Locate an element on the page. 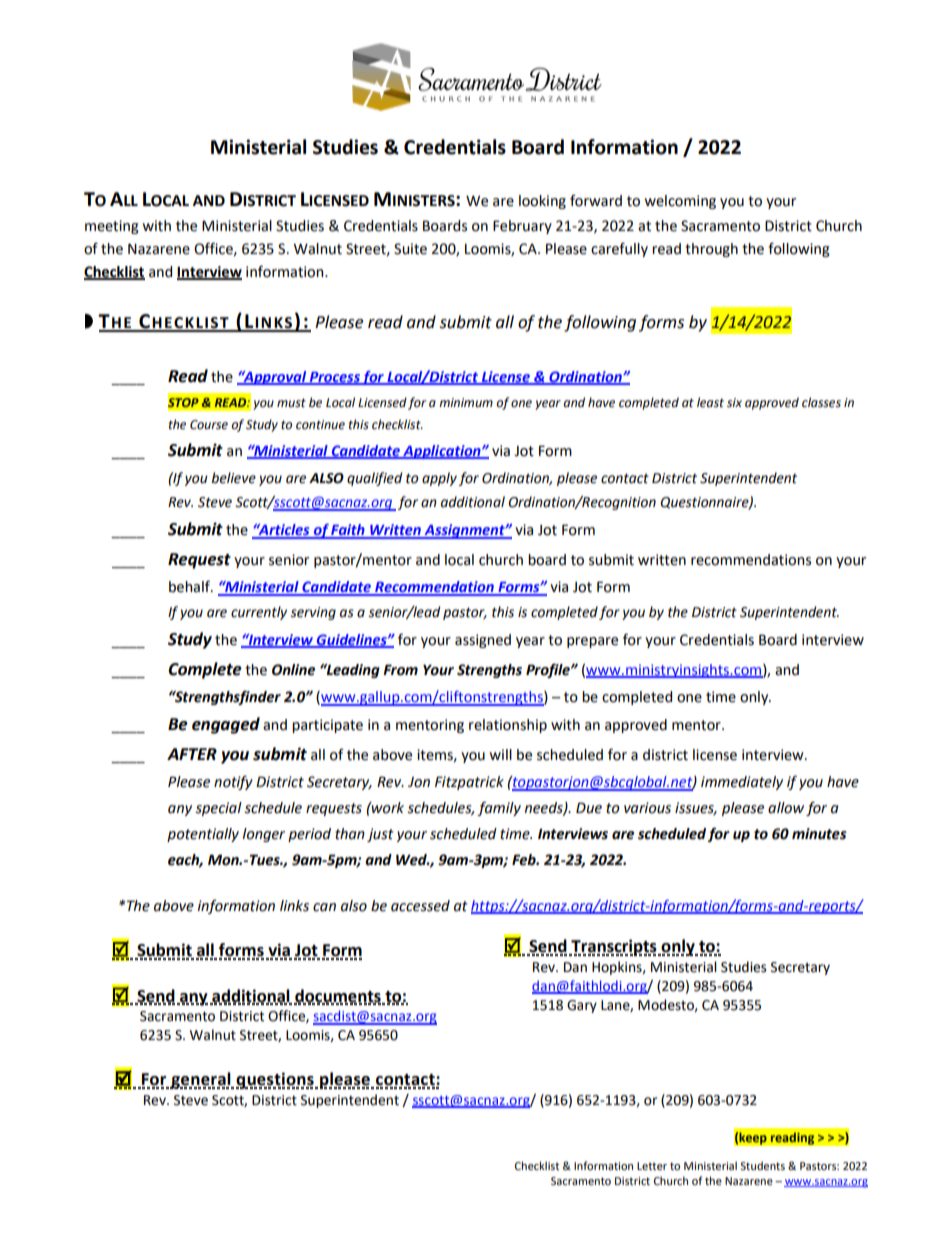 This page has height=1233, width=952. February is located at coordinates (522, 227).
